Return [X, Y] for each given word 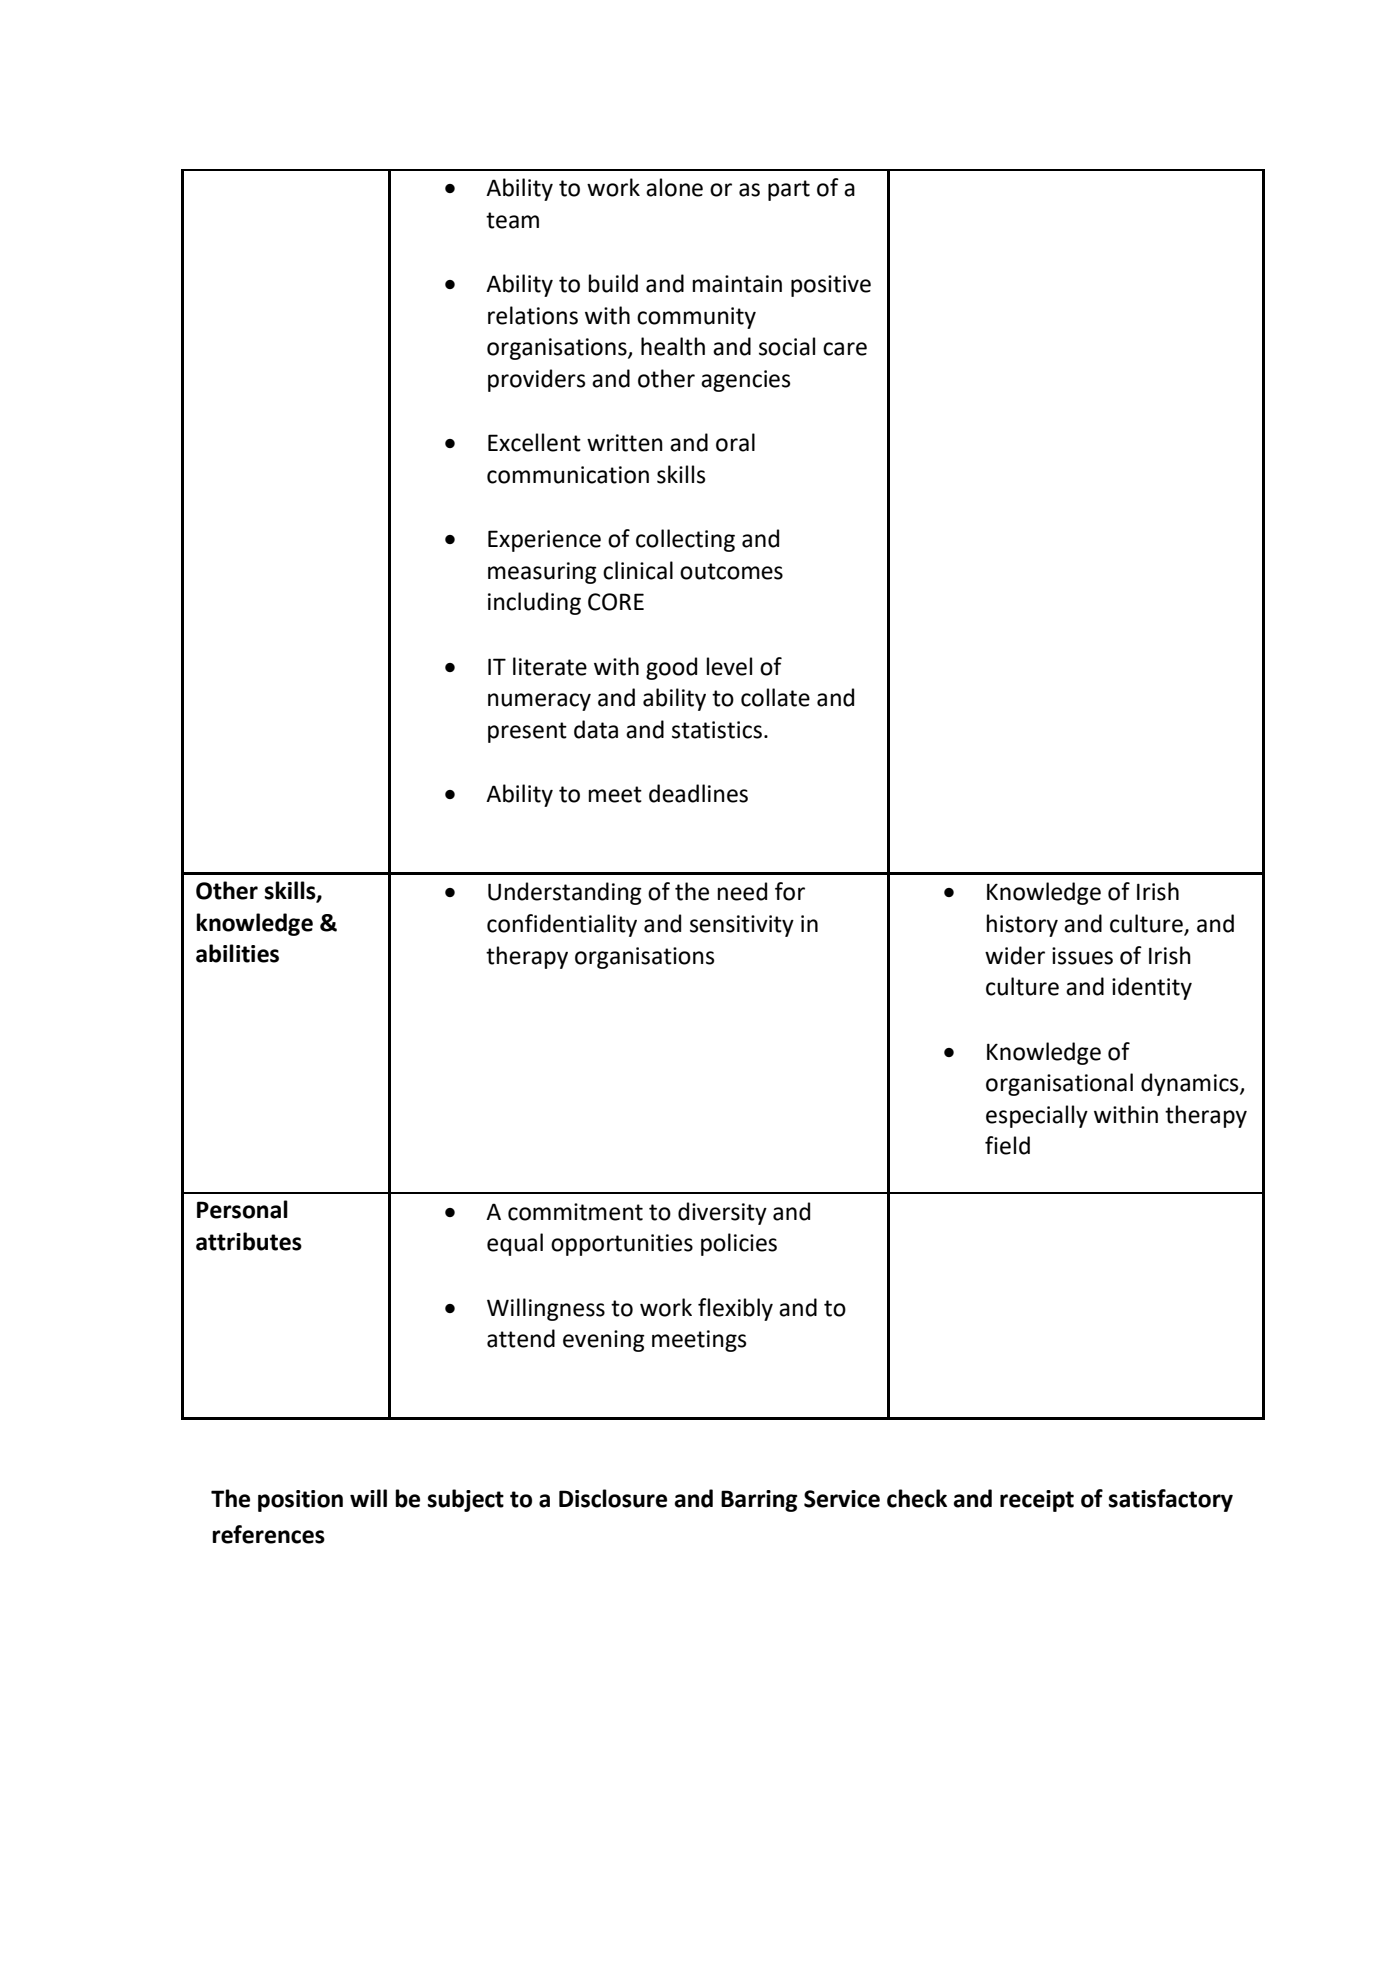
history [1022, 925]
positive [831, 286]
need [742, 891]
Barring [759, 1501]
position [300, 1501]
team [512, 220]
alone [674, 187]
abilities [237, 953]
